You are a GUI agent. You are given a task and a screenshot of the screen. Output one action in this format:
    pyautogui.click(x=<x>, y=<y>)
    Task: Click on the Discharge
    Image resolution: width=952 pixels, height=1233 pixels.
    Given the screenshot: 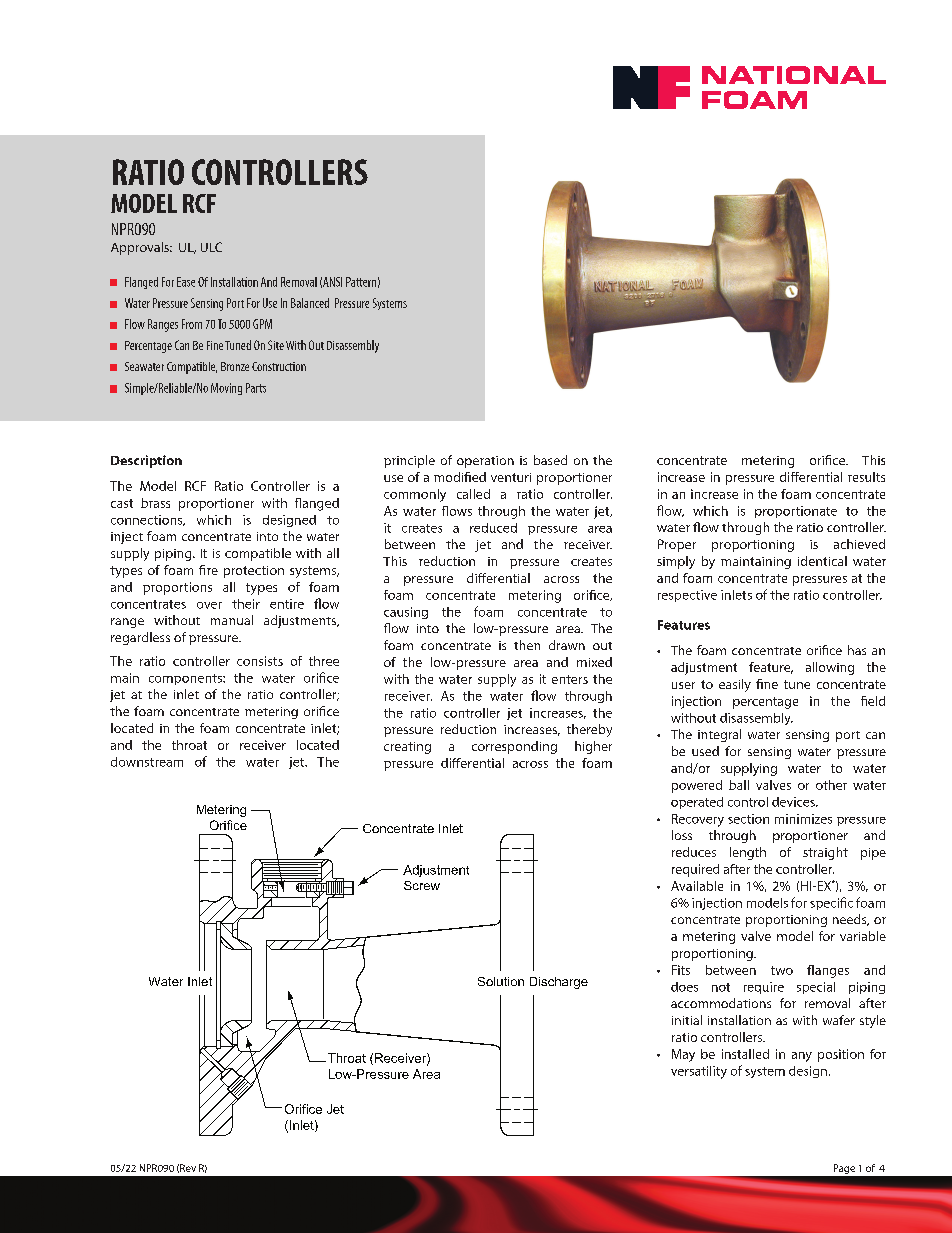 What is the action you would take?
    pyautogui.click(x=559, y=983)
